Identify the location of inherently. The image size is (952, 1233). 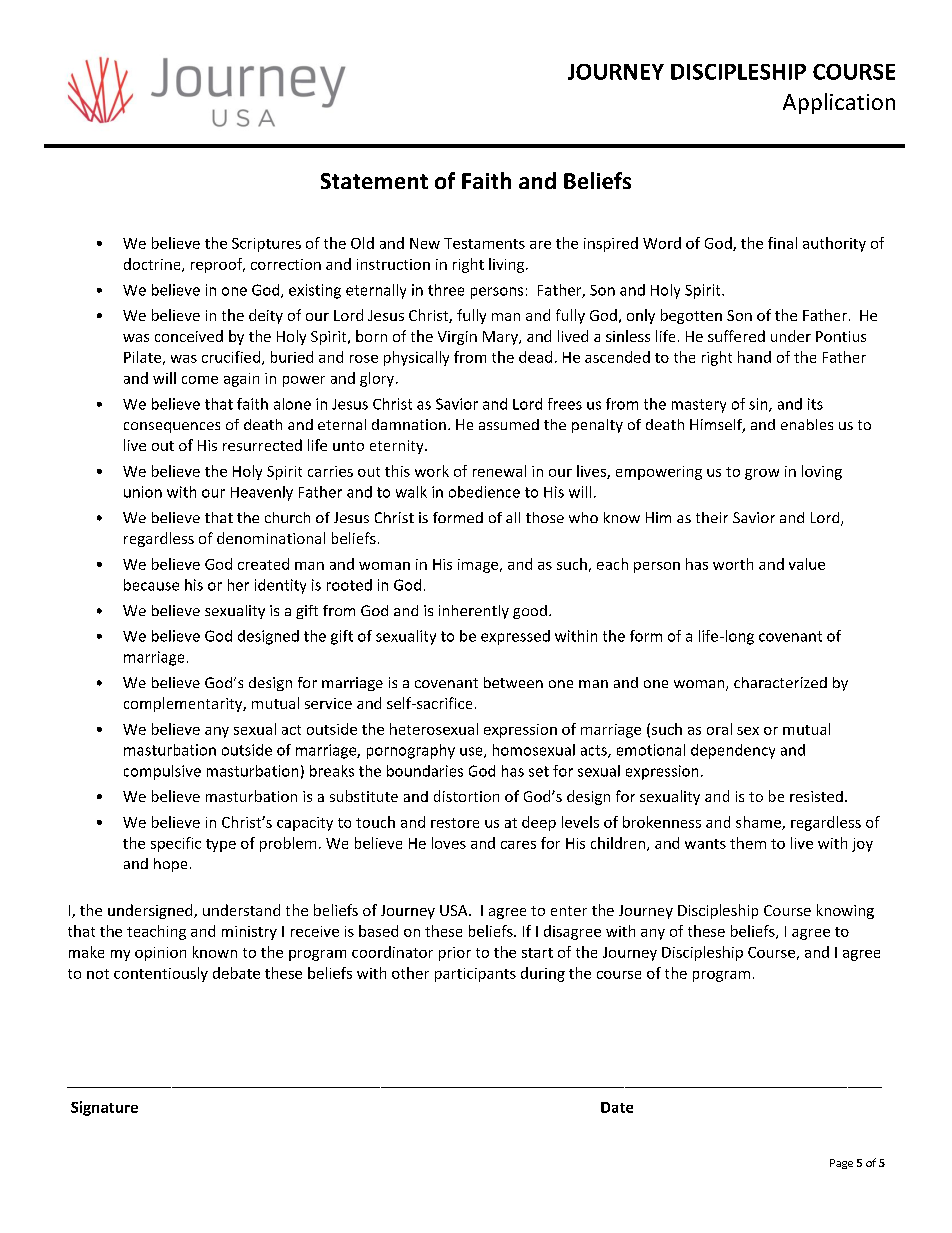
(474, 612).
